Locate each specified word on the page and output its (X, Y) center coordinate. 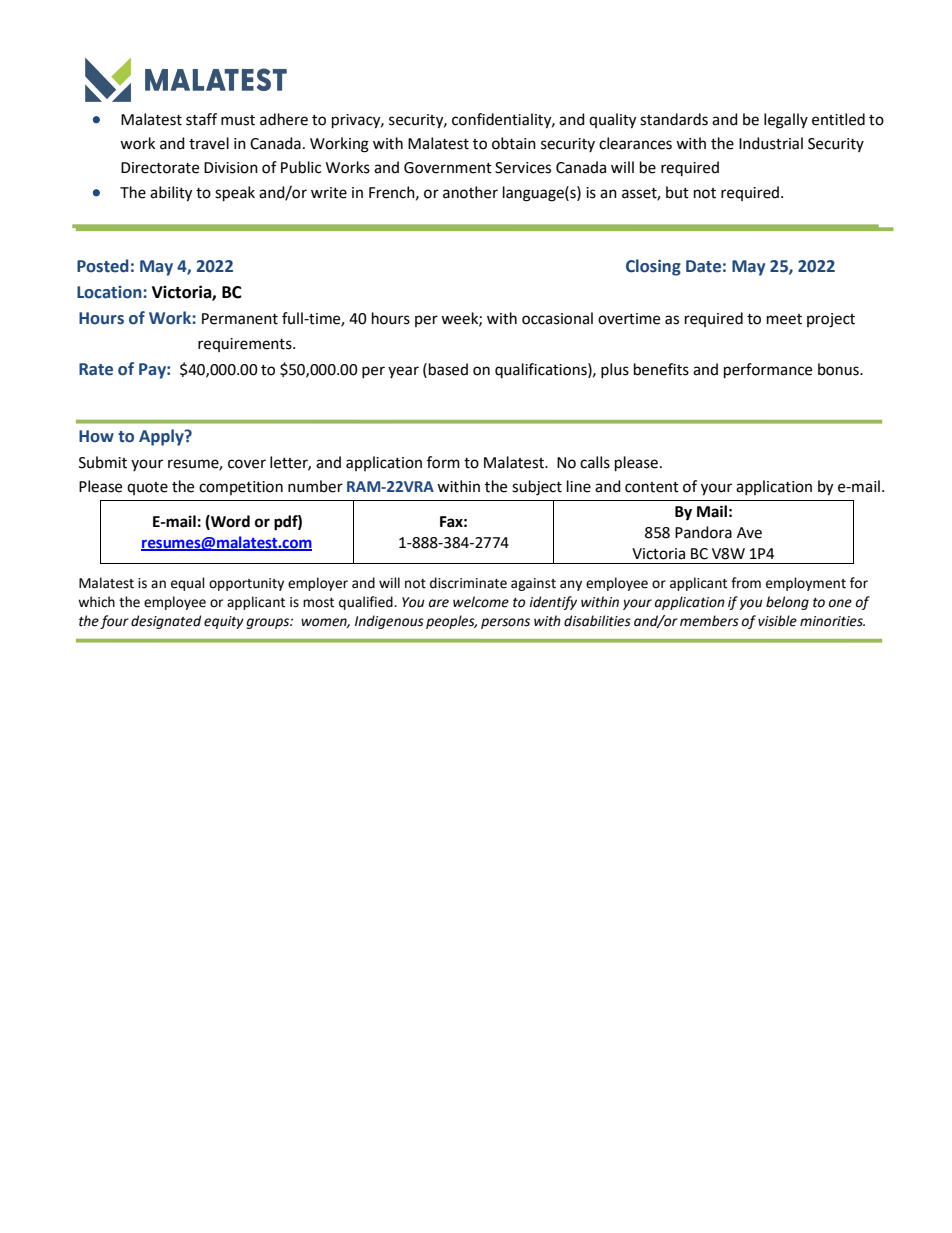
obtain (514, 143)
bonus (839, 369)
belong (787, 603)
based (448, 369)
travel (209, 143)
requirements (246, 345)
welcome (481, 602)
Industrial (771, 143)
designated (166, 622)
